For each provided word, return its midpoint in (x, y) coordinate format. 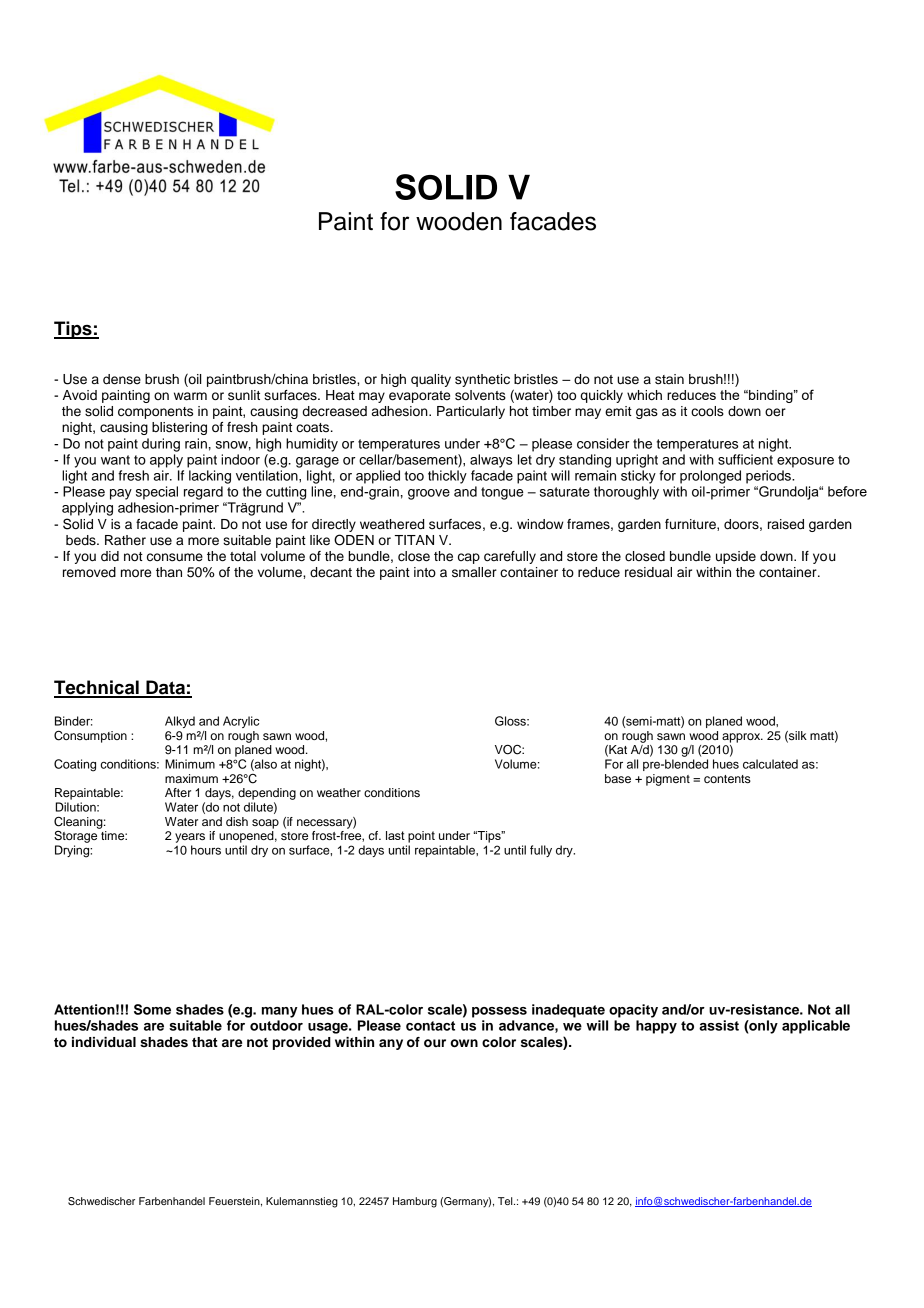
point (421, 837)
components (155, 413)
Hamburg (415, 1202)
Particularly (471, 412)
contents (727, 779)
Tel (506, 1201)
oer (775, 412)
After (178, 792)
